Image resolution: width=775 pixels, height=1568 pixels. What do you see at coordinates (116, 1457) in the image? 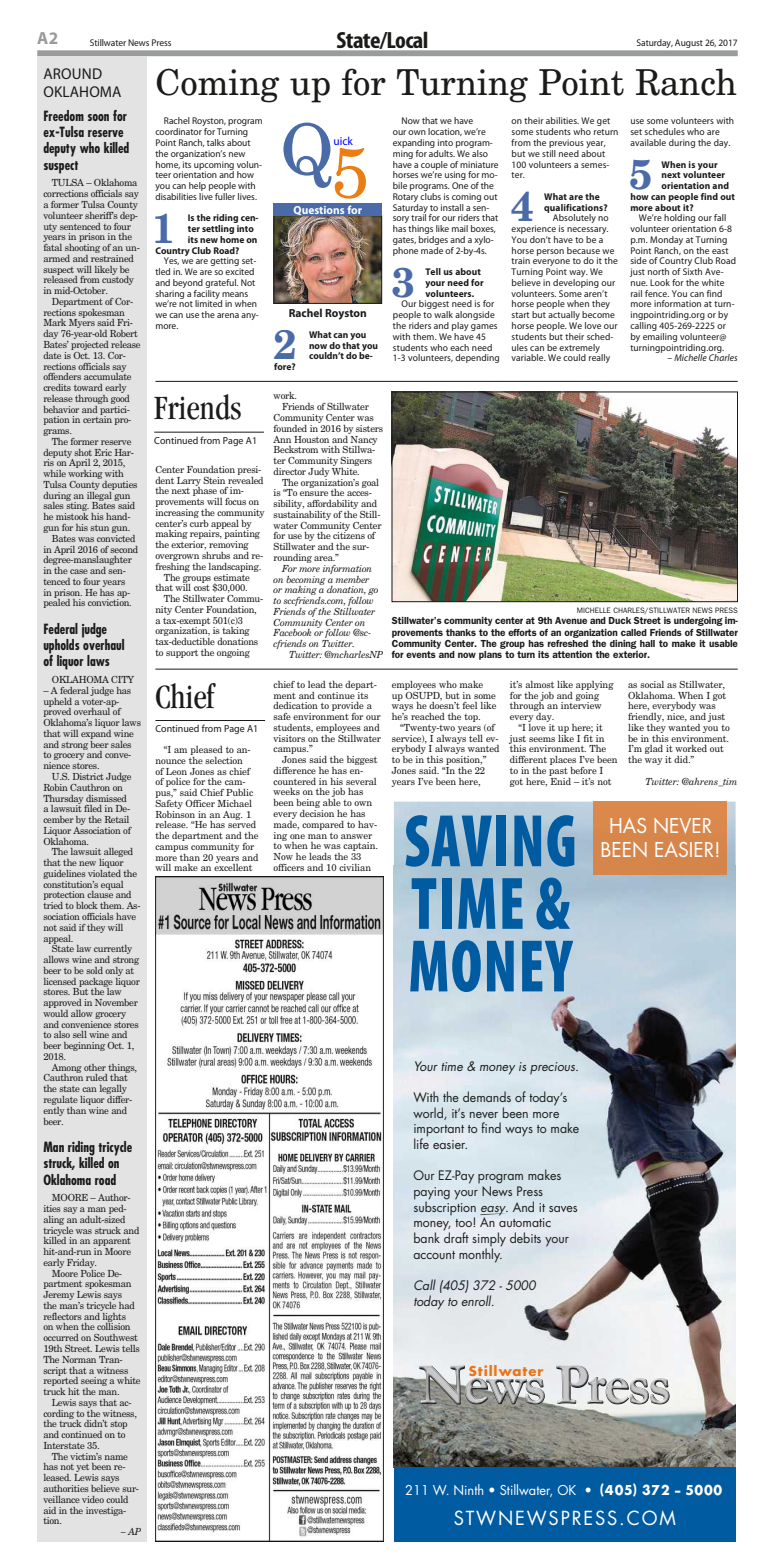
I see `name` at bounding box center [116, 1457].
